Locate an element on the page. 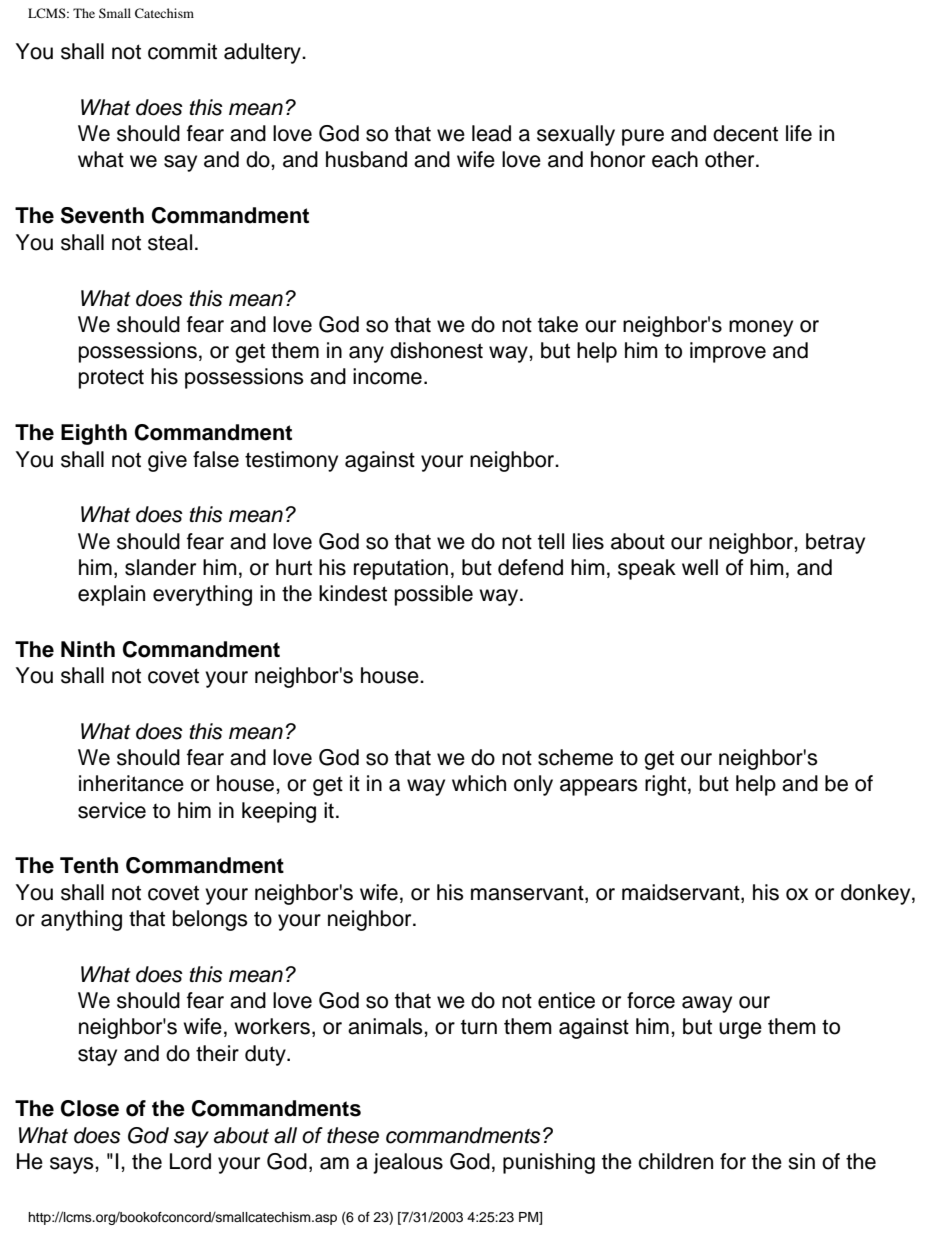 The height and width of the image is (1233, 952). everything is located at coordinates (202, 595).
